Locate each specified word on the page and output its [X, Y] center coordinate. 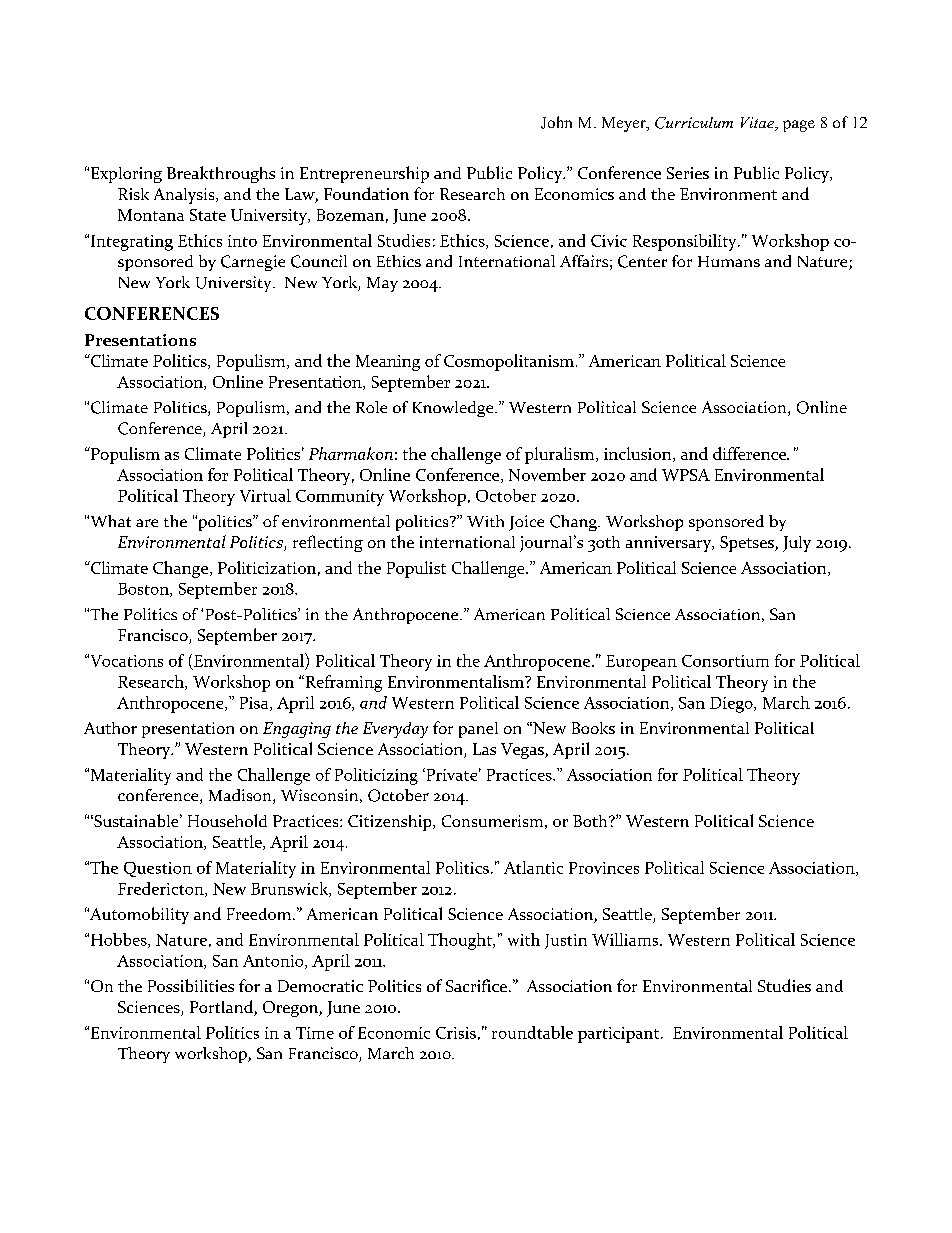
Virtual [265, 495]
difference [751, 453]
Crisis [456, 1033]
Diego [732, 705]
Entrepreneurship [364, 174]
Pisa [255, 704]
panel [478, 730]
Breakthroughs [221, 174]
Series [688, 173]
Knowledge [454, 409]
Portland [222, 1008]
